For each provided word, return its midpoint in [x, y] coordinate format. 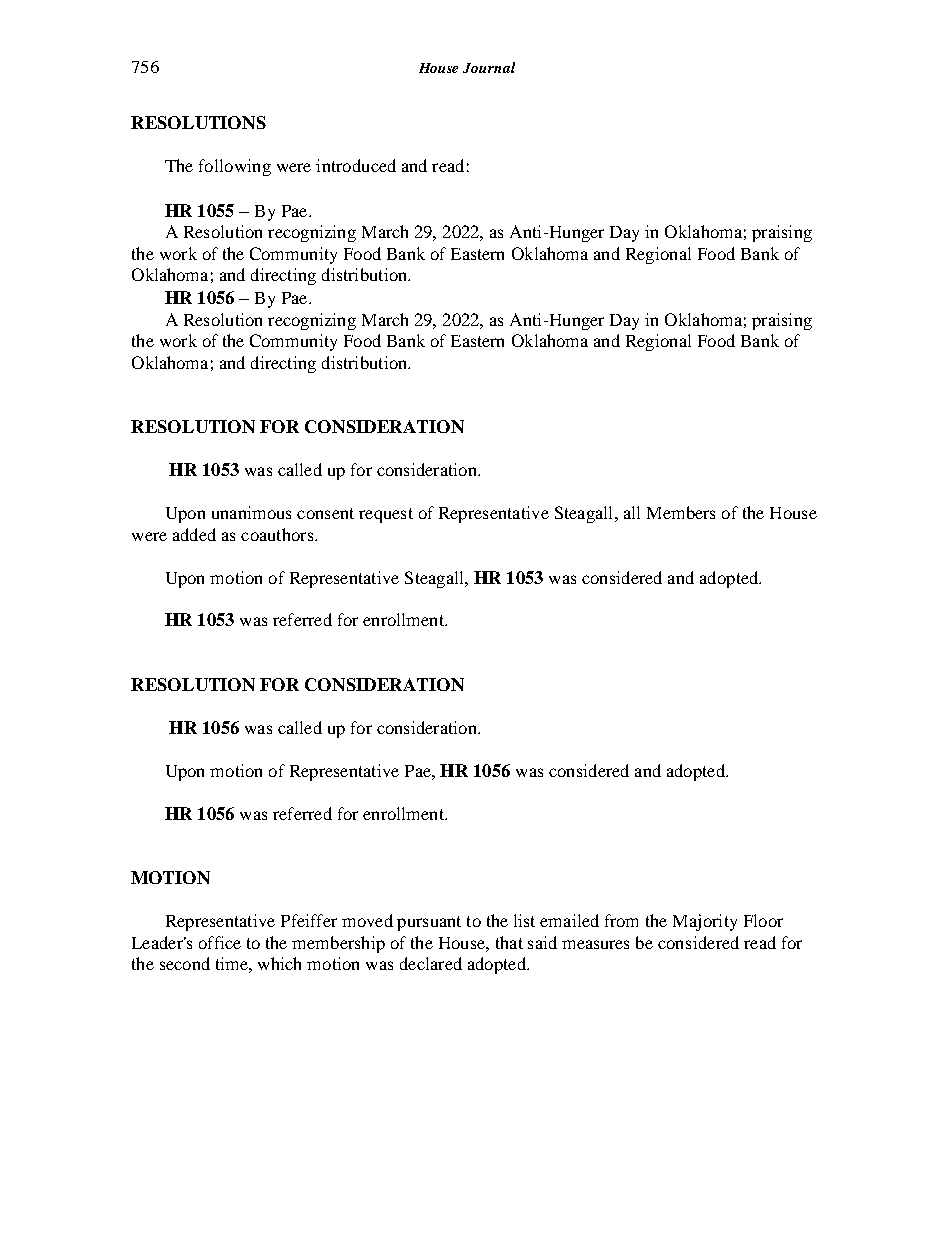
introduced [356, 165]
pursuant [429, 923]
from [621, 920]
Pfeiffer [309, 920]
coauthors [278, 534]
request [386, 515]
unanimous [251, 512]
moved [367, 920]
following [235, 167]
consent [325, 513]
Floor [763, 920]
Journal [489, 67]
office [220, 942]
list [524, 920]
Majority [705, 922]
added [194, 534]
